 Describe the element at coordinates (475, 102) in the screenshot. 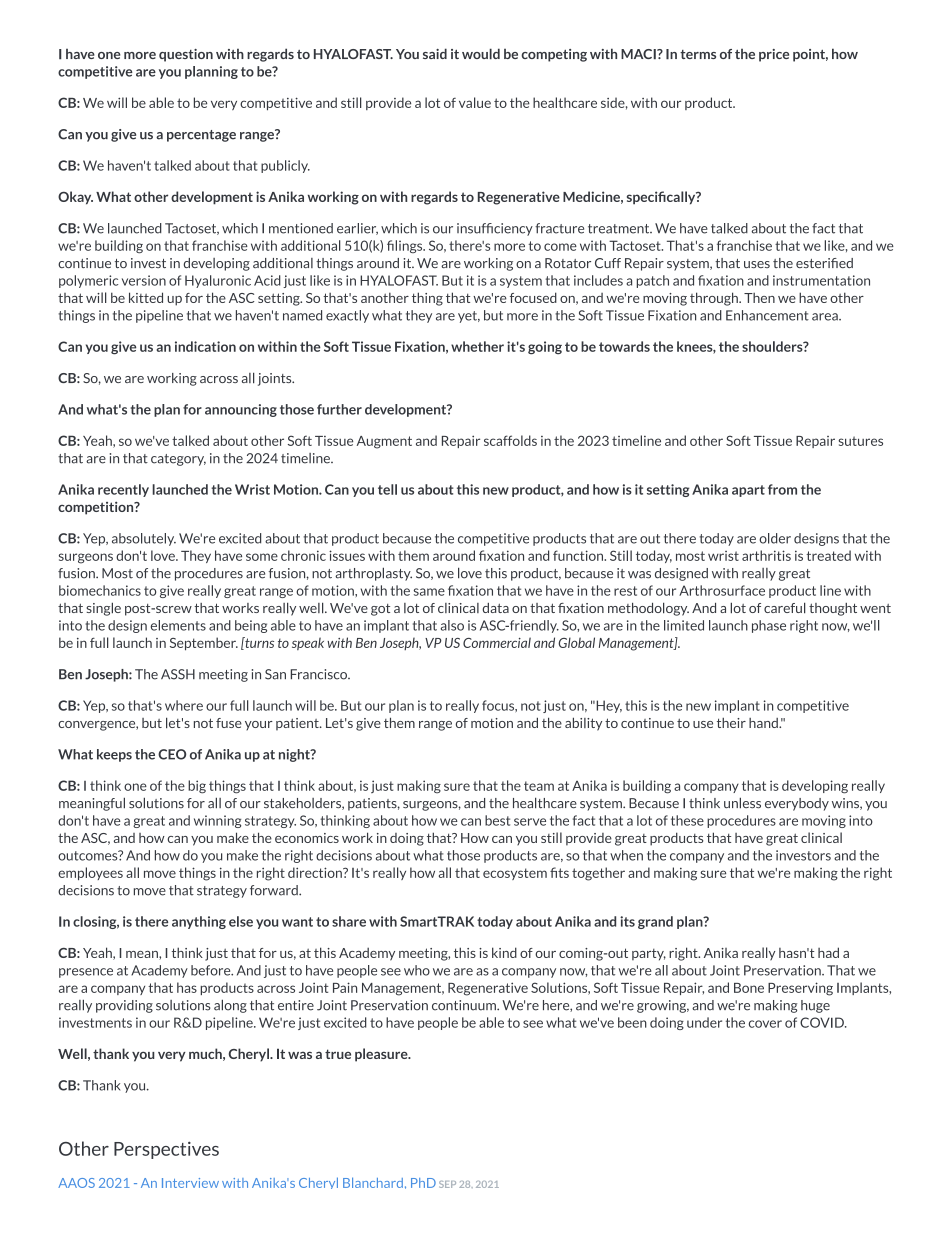

I see `value` at that location.
